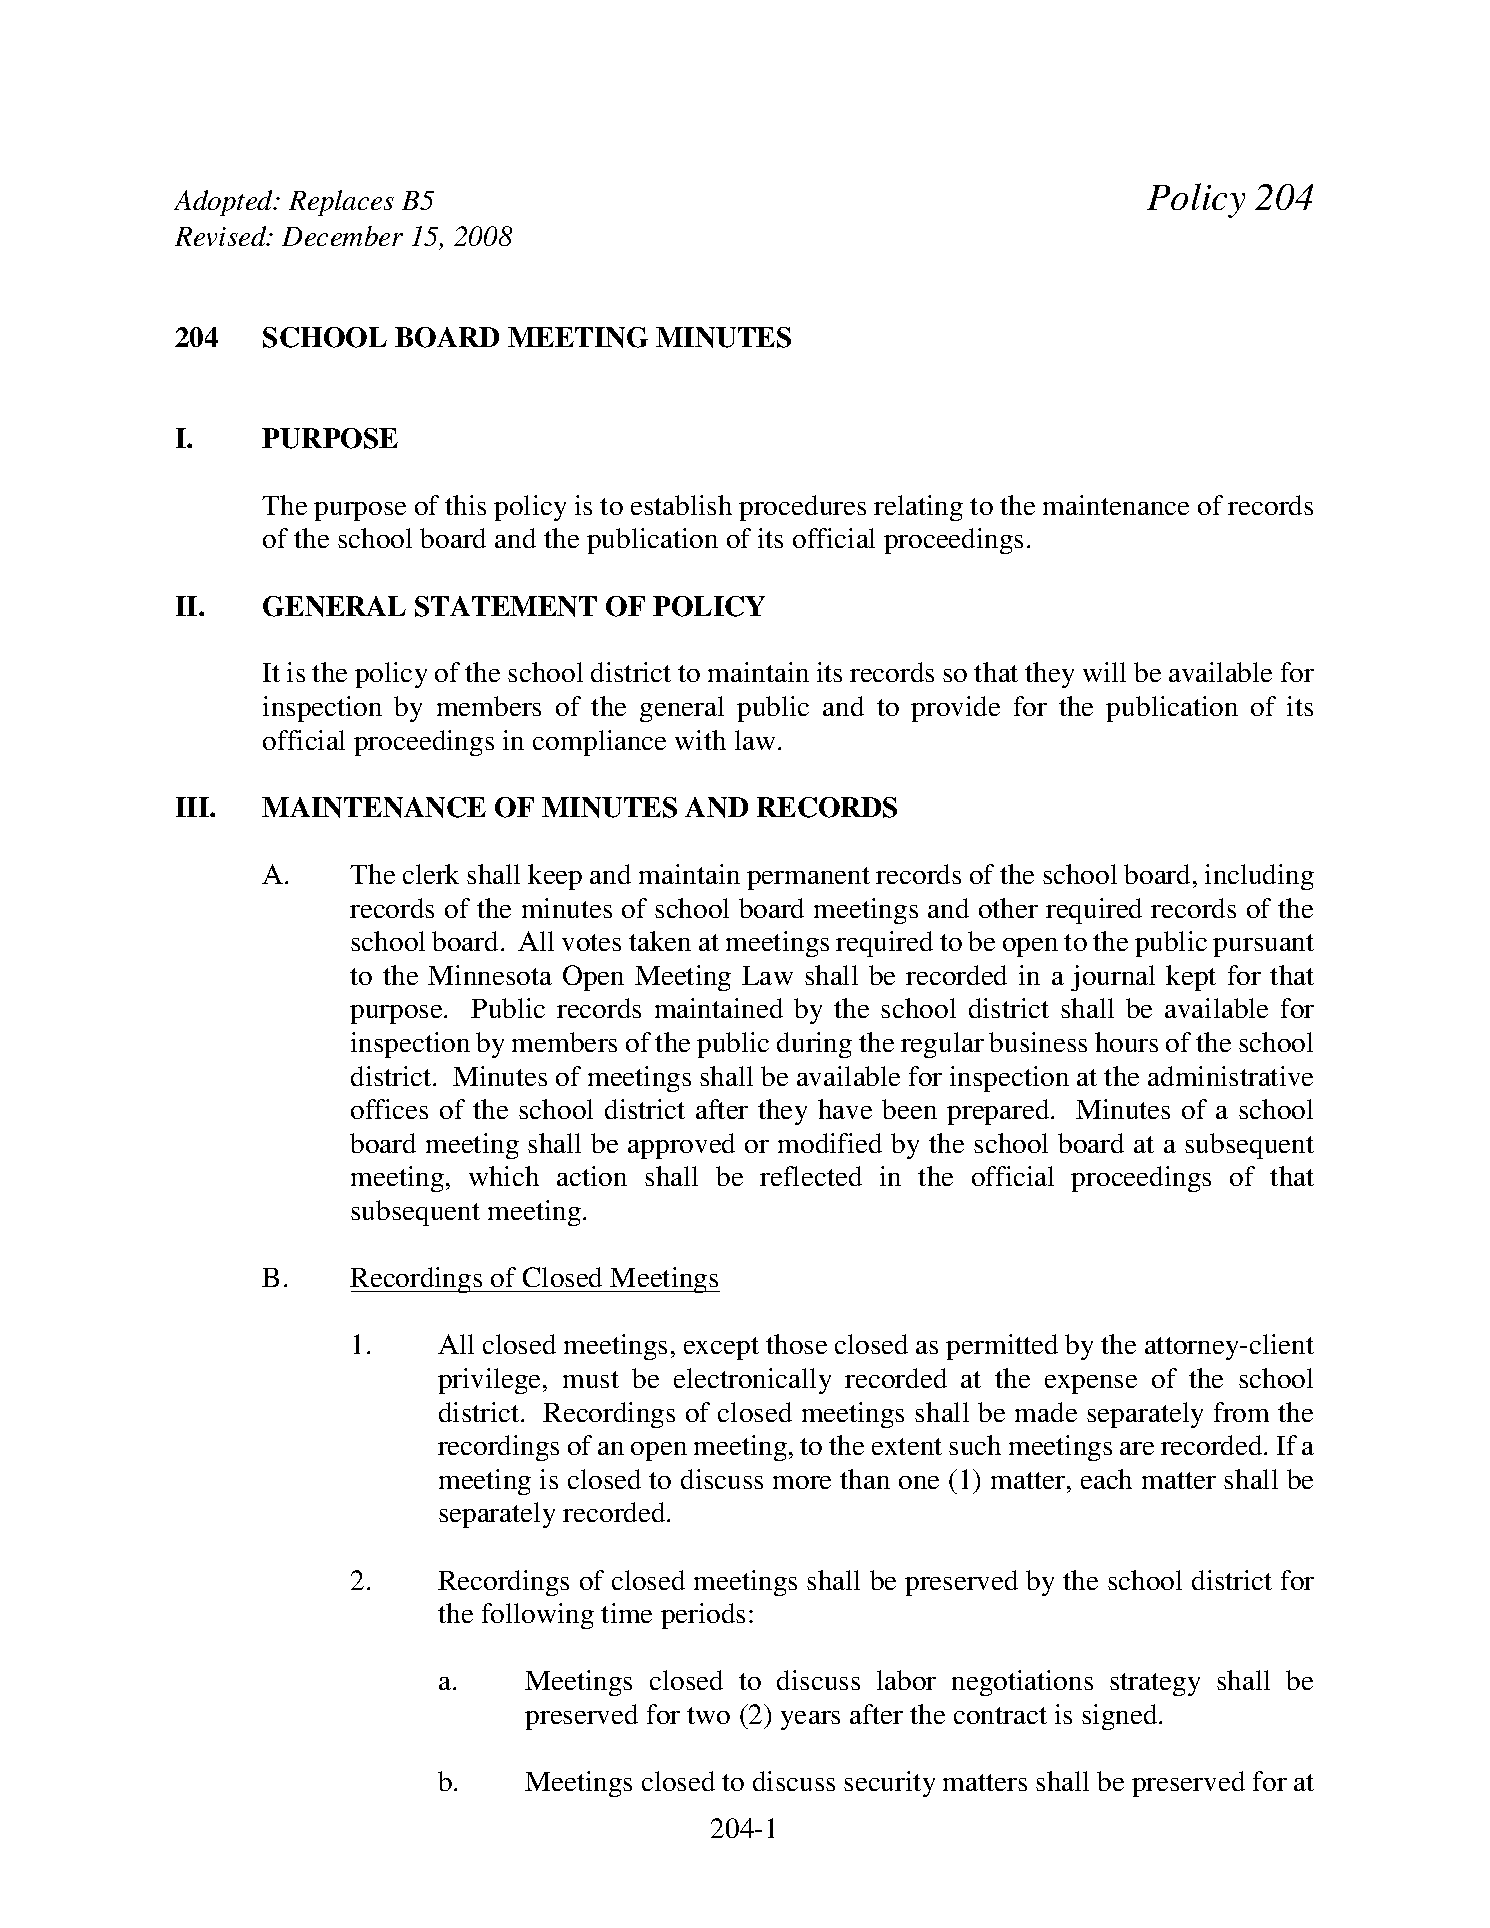 This screenshot has width=1490, height=1928. I want to click on privilege, so click(491, 1381).
